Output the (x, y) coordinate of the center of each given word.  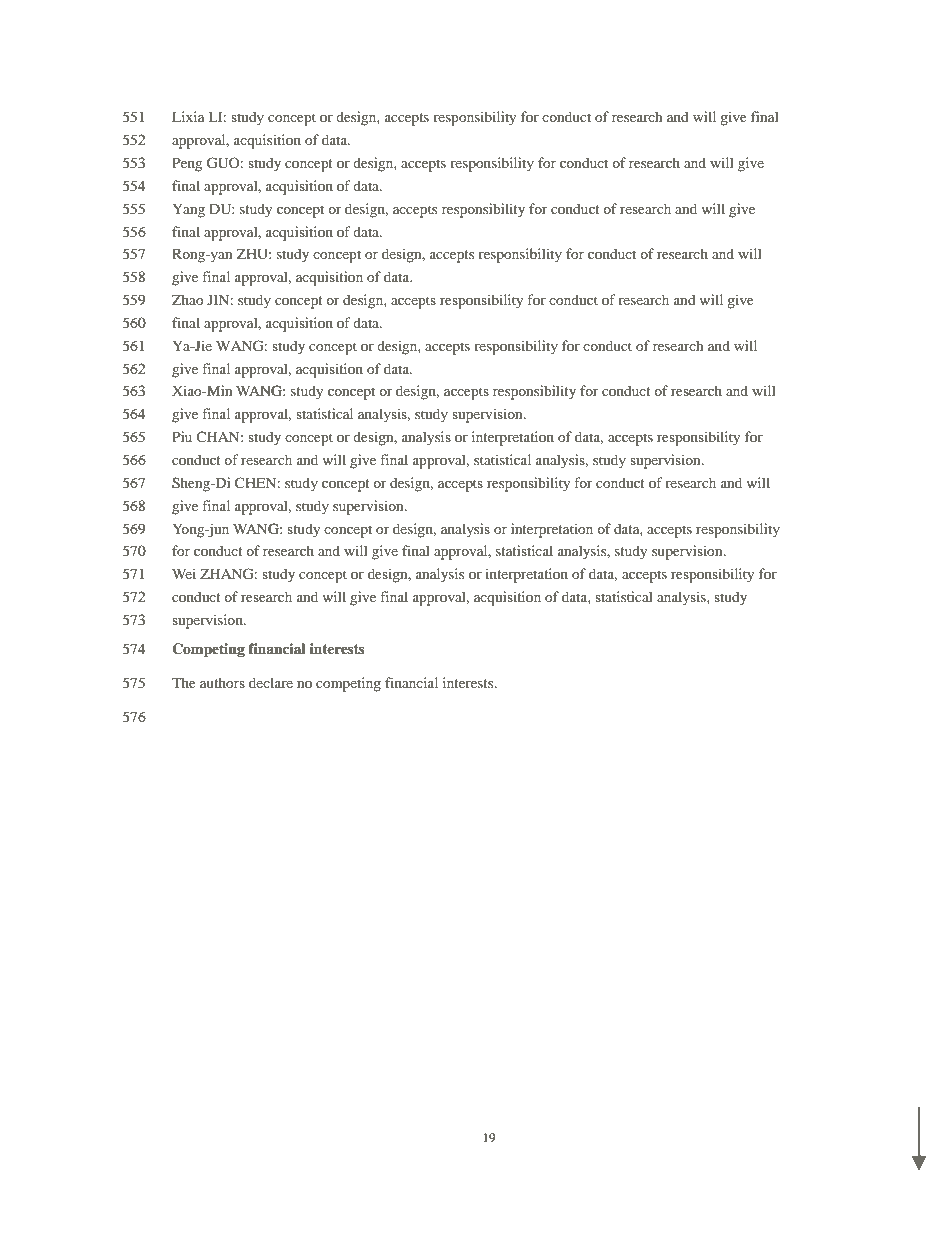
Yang (189, 210)
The (184, 682)
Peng (187, 164)
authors (222, 682)
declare (271, 682)
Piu (182, 436)
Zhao (188, 299)
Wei (184, 573)
